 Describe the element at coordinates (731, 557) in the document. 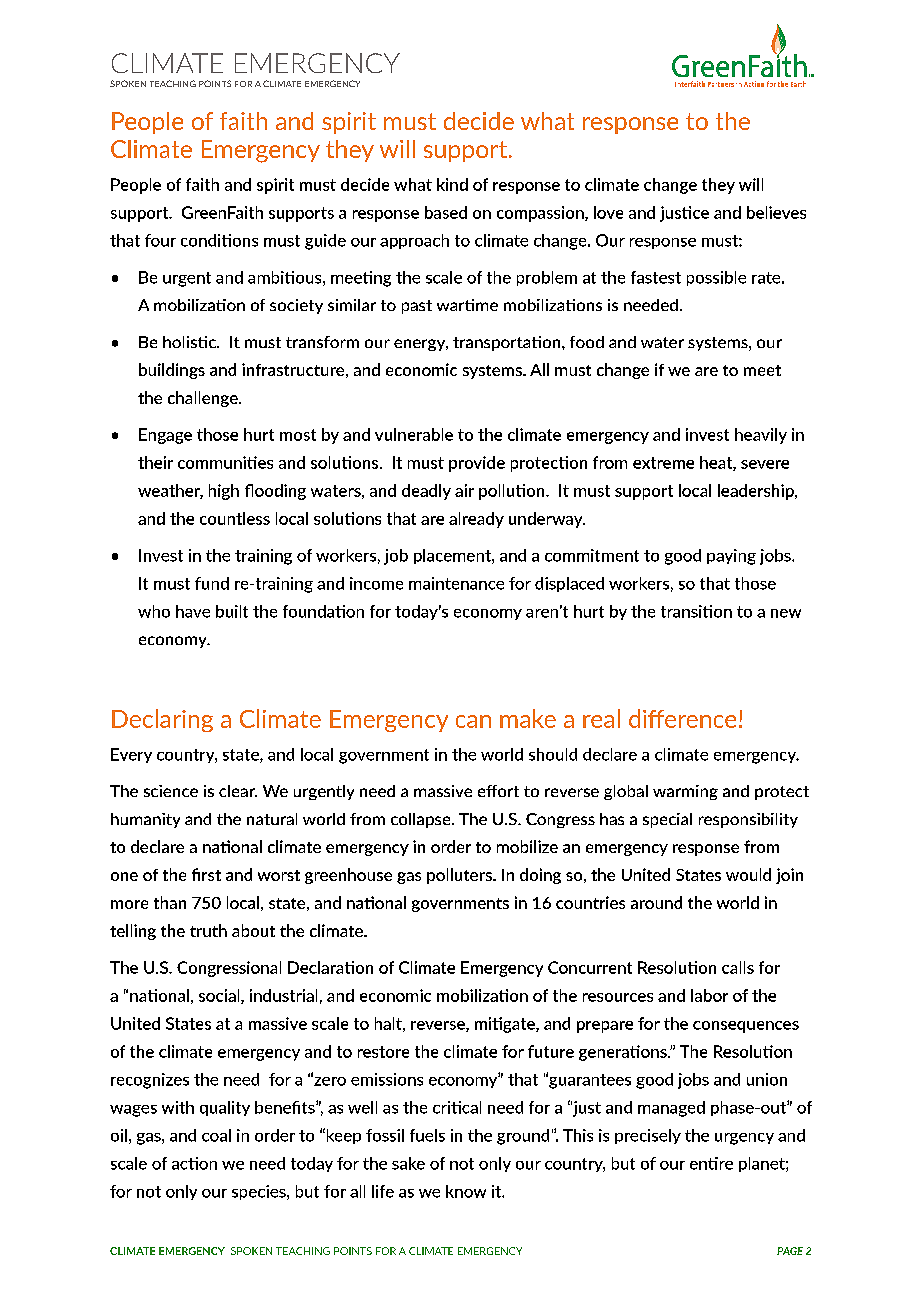

I see `paying` at that location.
